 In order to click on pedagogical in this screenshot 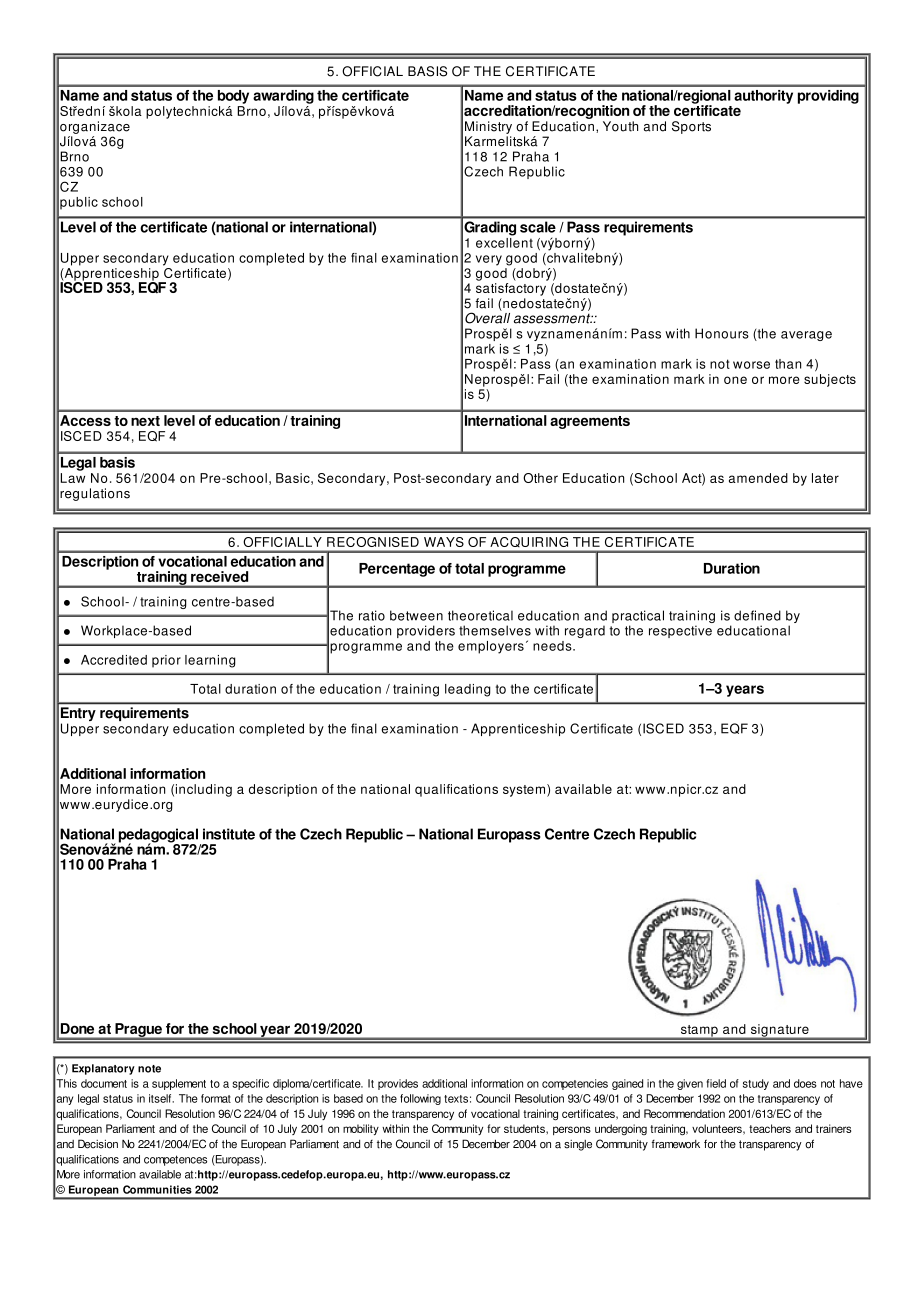, I will do `click(158, 836)`.
